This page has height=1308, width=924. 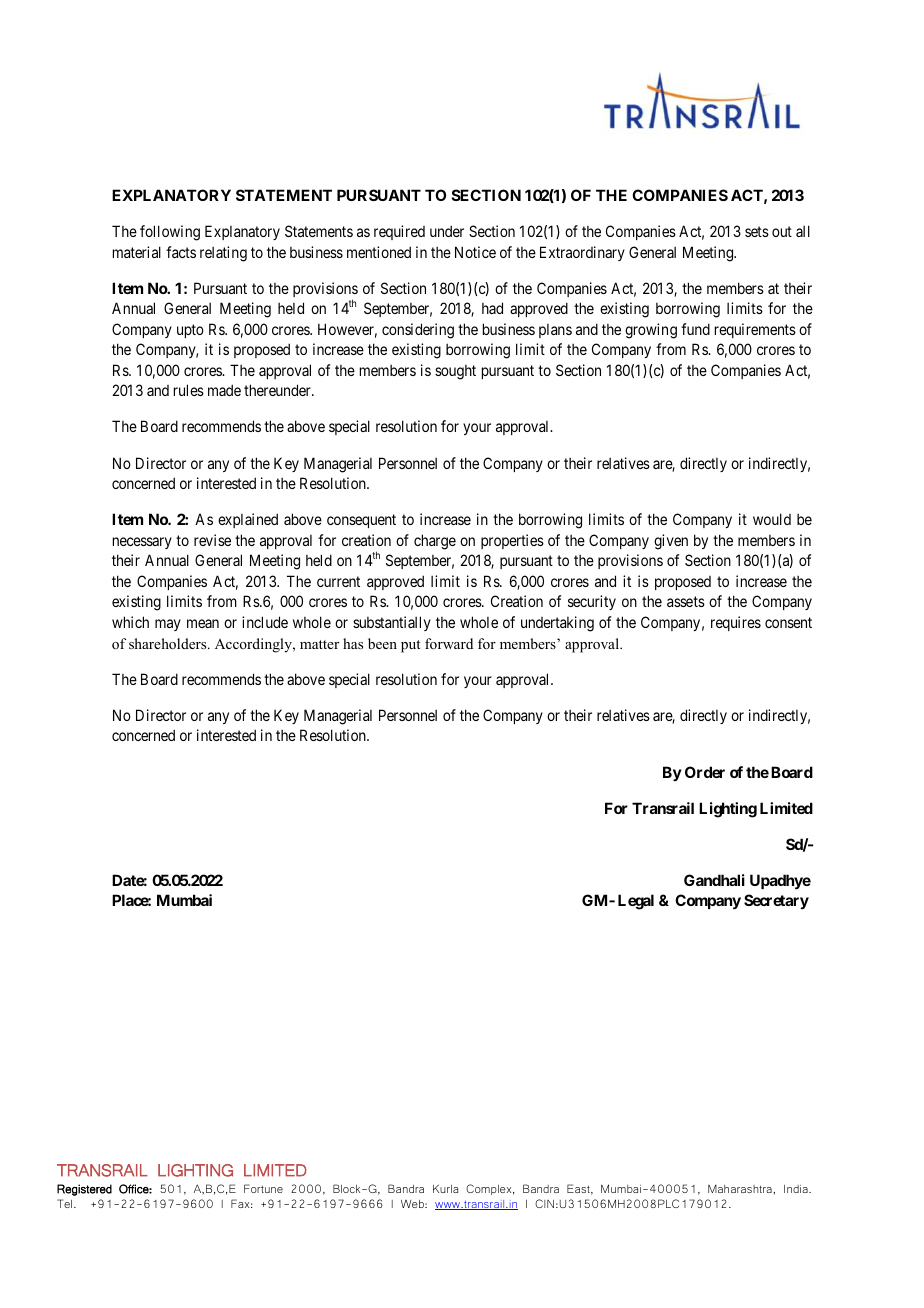 What do you see at coordinates (475, 252) in the page?
I see `Notice` at bounding box center [475, 252].
